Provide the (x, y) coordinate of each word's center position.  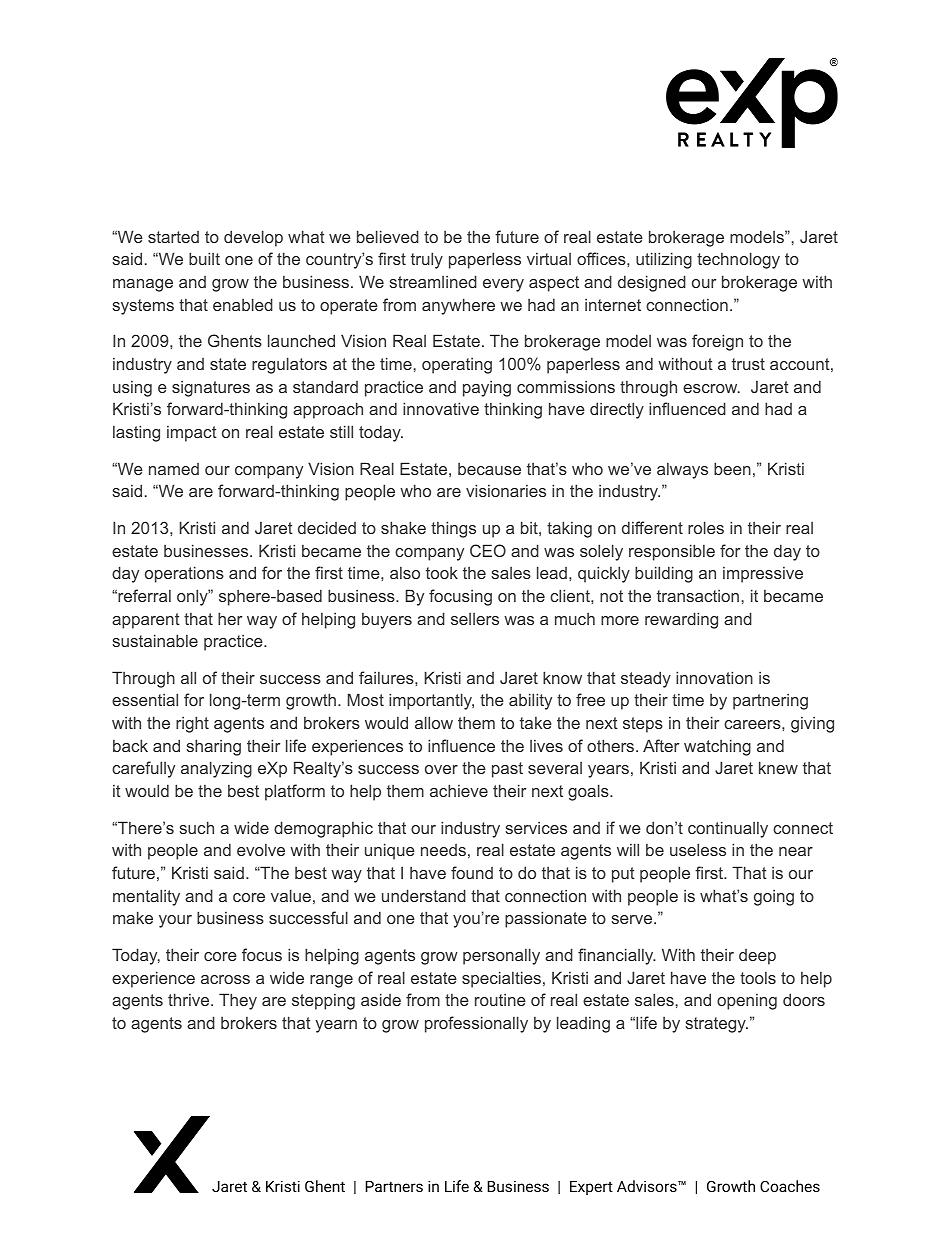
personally (501, 956)
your (175, 921)
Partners (394, 1186)
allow (434, 722)
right (192, 724)
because (489, 469)
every (503, 285)
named (174, 469)
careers (753, 724)
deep (757, 957)
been (732, 468)
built (204, 258)
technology (738, 260)
